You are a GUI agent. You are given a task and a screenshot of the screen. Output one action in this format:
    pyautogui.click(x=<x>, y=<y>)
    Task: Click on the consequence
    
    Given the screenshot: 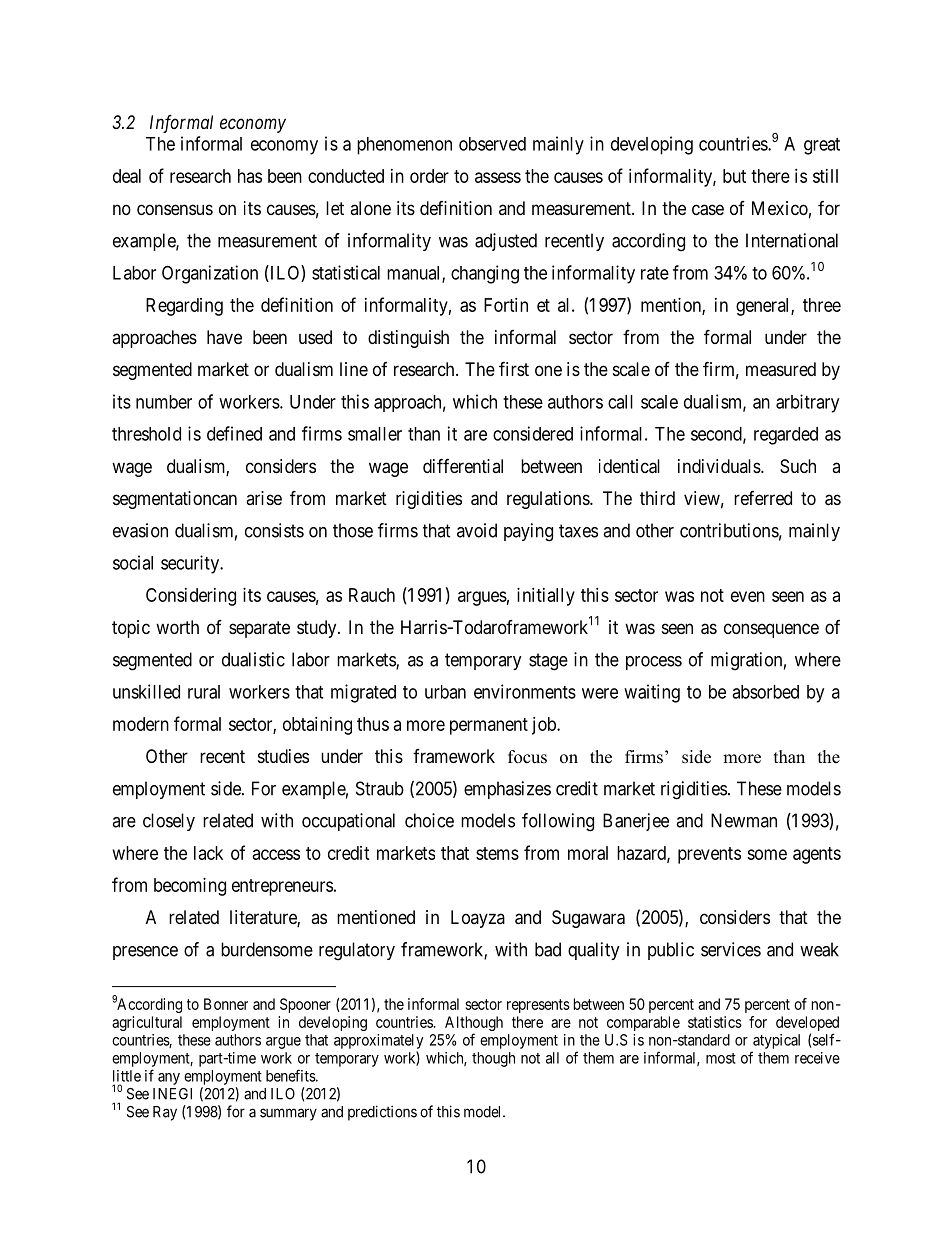 What is the action you would take?
    pyautogui.click(x=771, y=630)
